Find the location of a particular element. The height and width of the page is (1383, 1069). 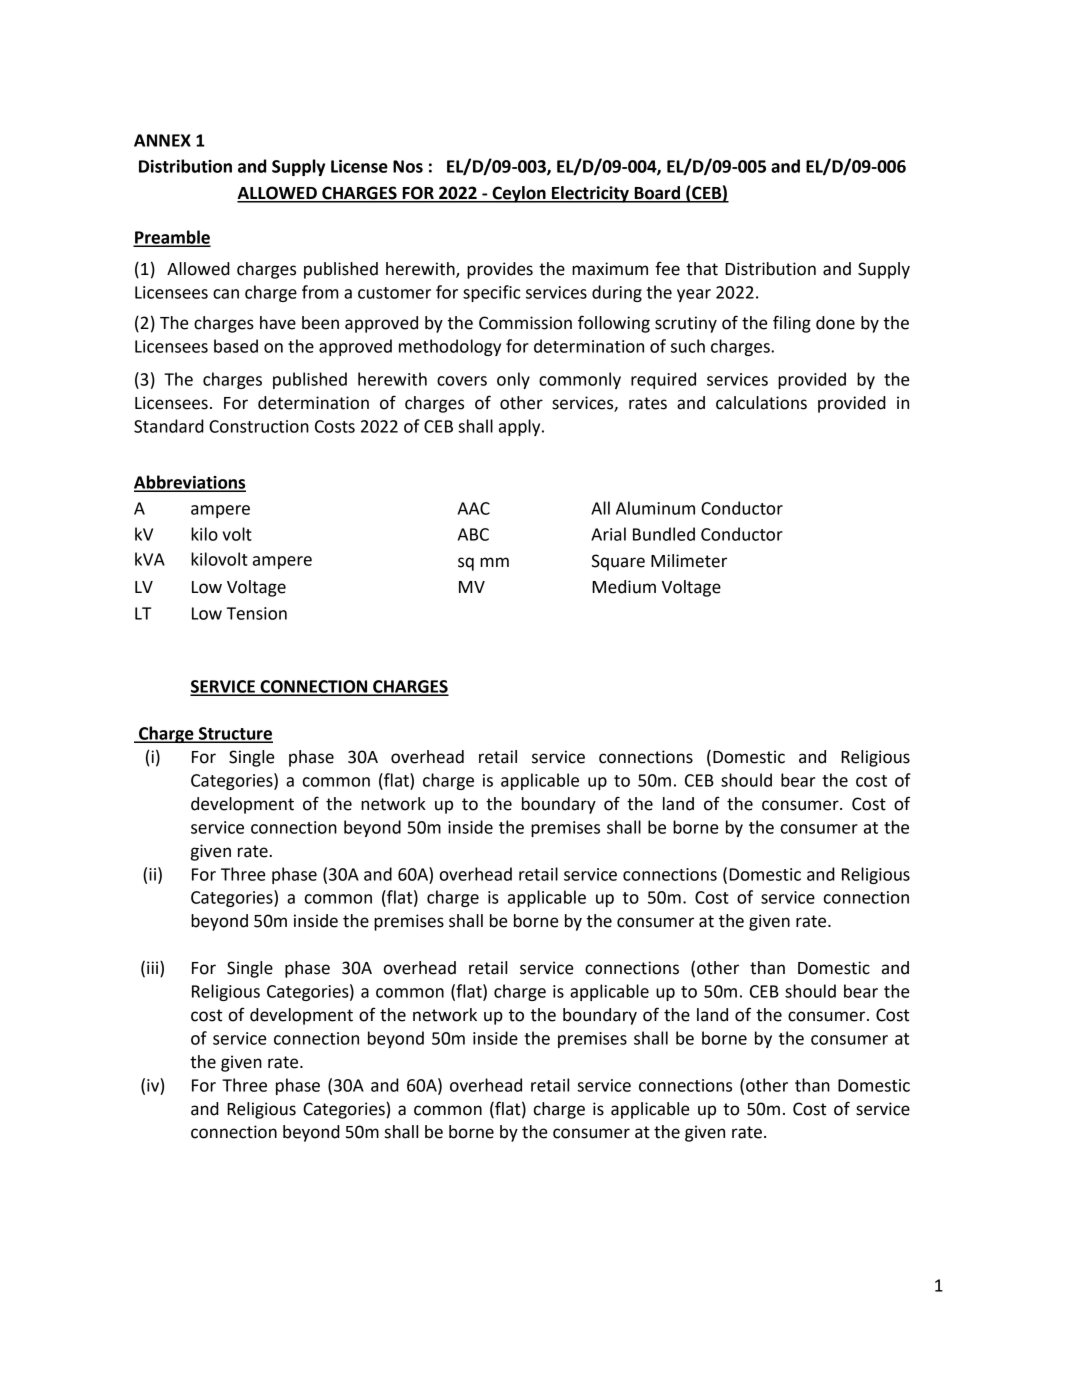

Ceylon is located at coordinates (519, 194).
